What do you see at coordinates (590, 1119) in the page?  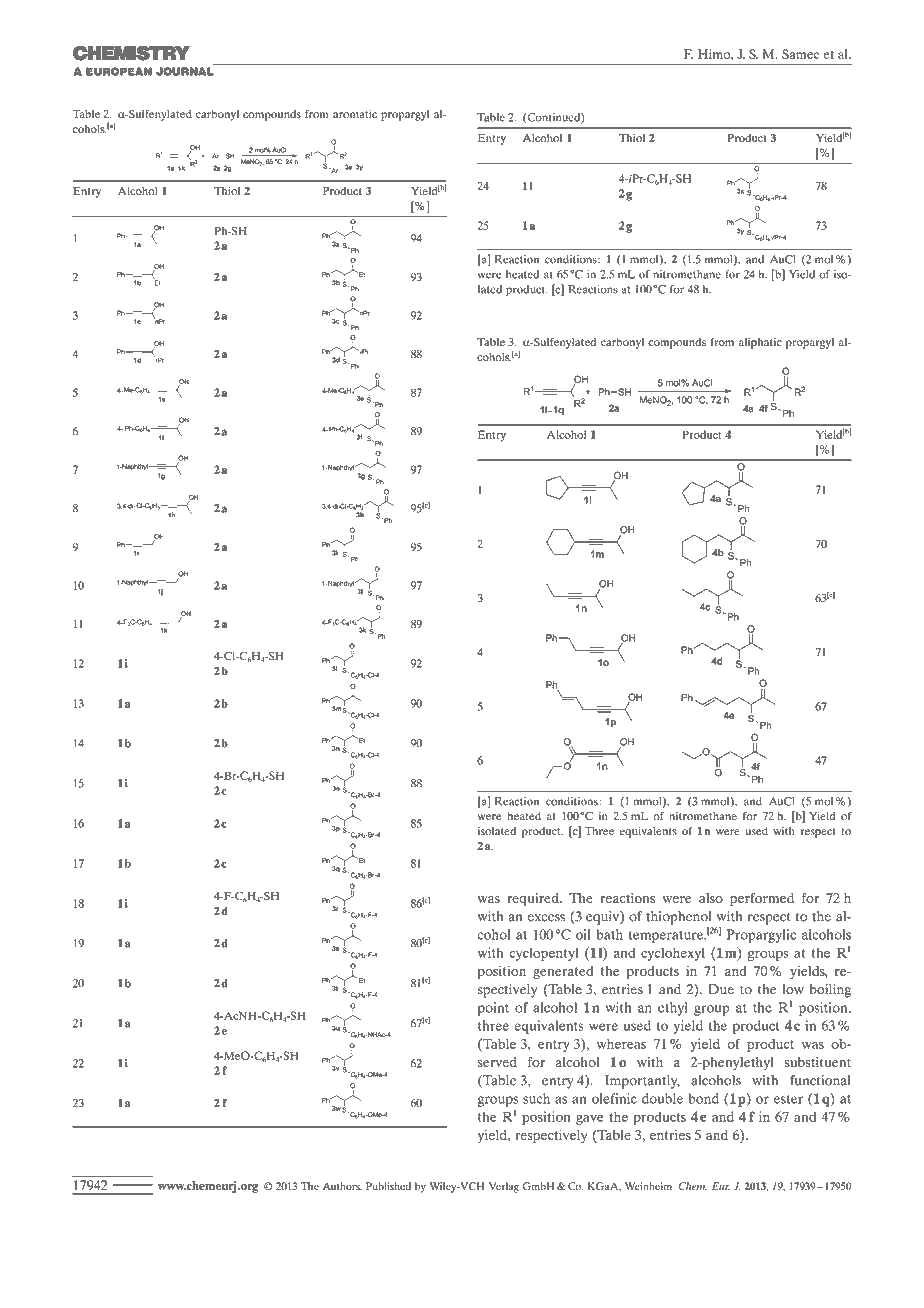 I see `gave` at bounding box center [590, 1119].
